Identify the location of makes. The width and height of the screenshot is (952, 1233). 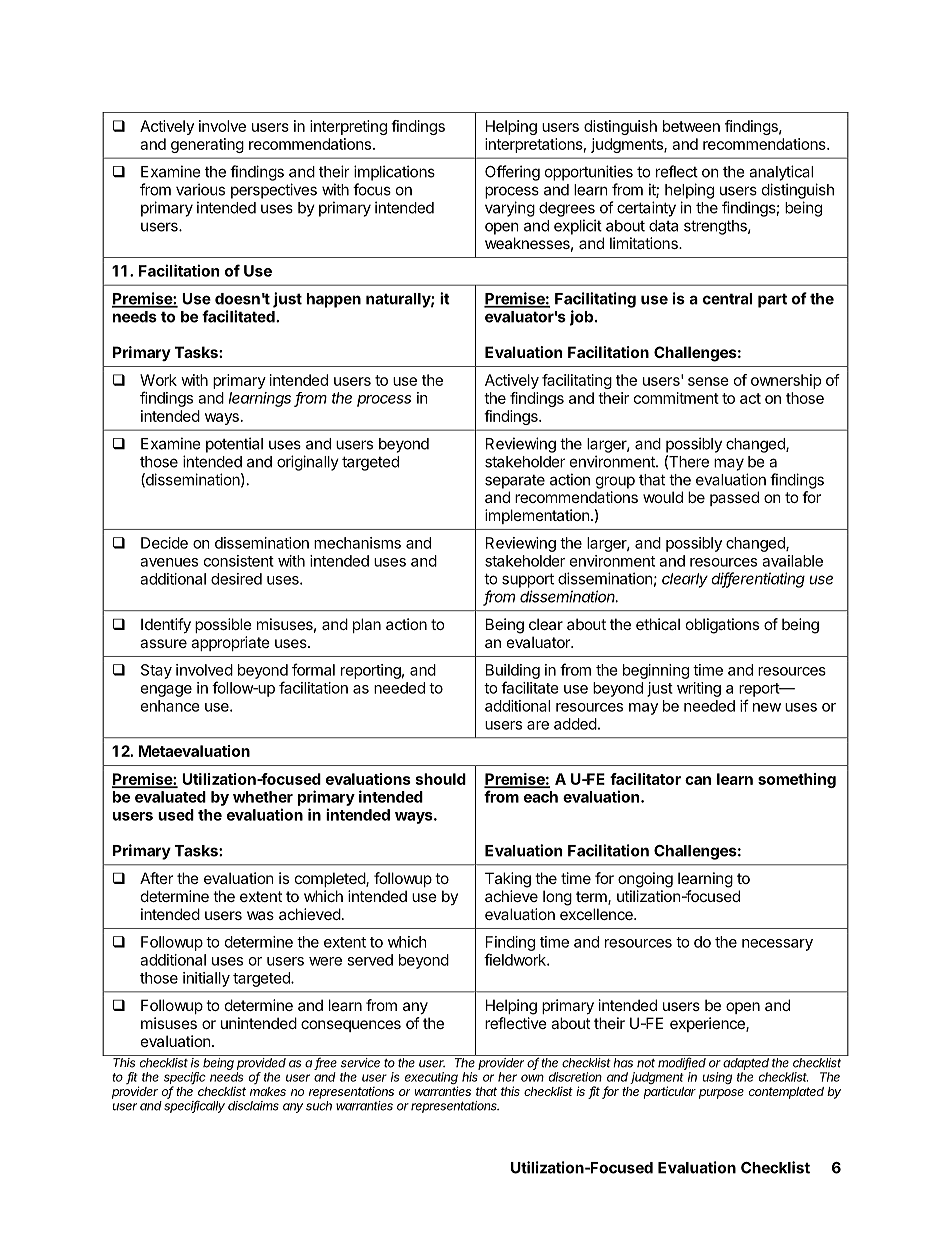
(268, 1091).
